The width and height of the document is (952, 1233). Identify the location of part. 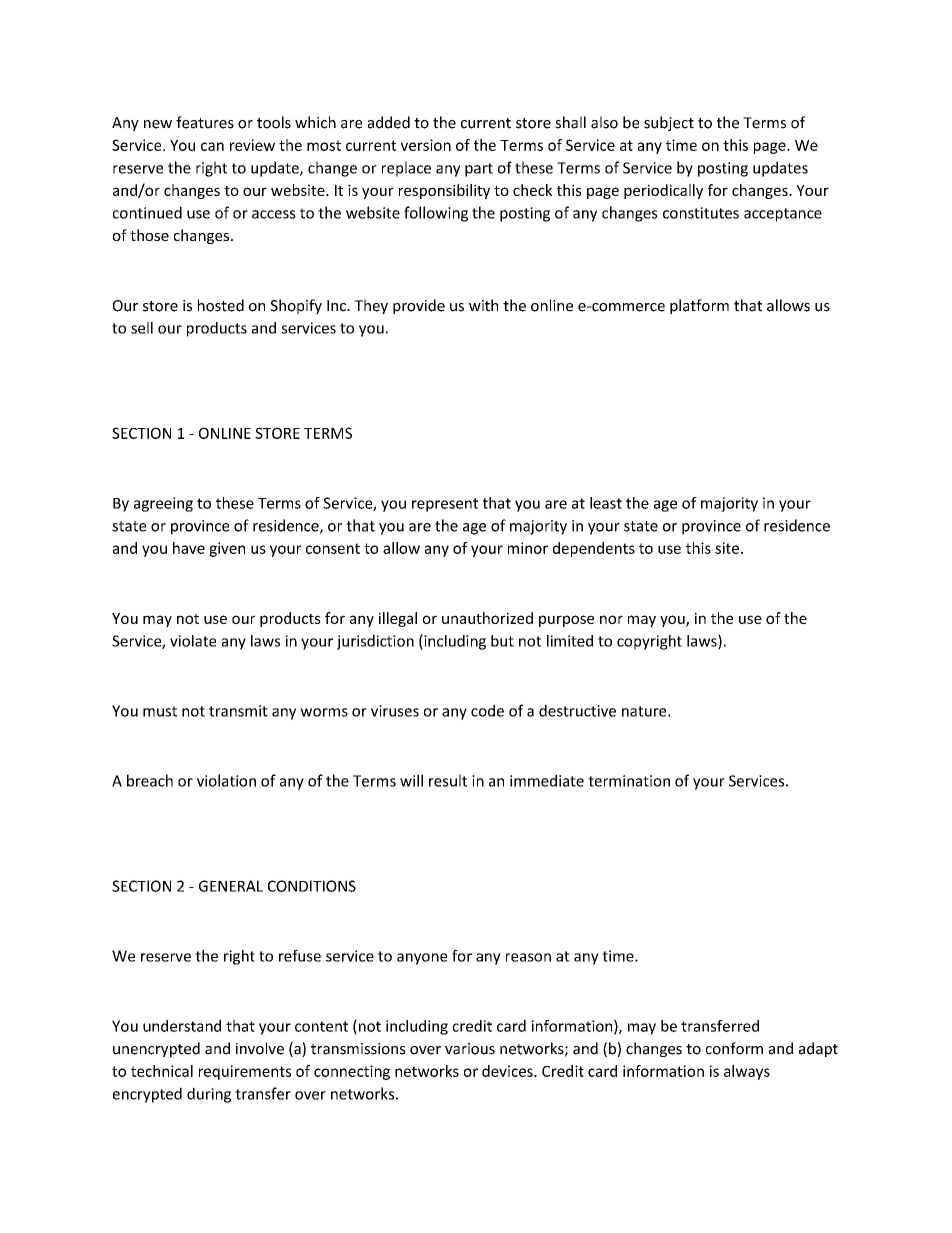
(479, 170).
